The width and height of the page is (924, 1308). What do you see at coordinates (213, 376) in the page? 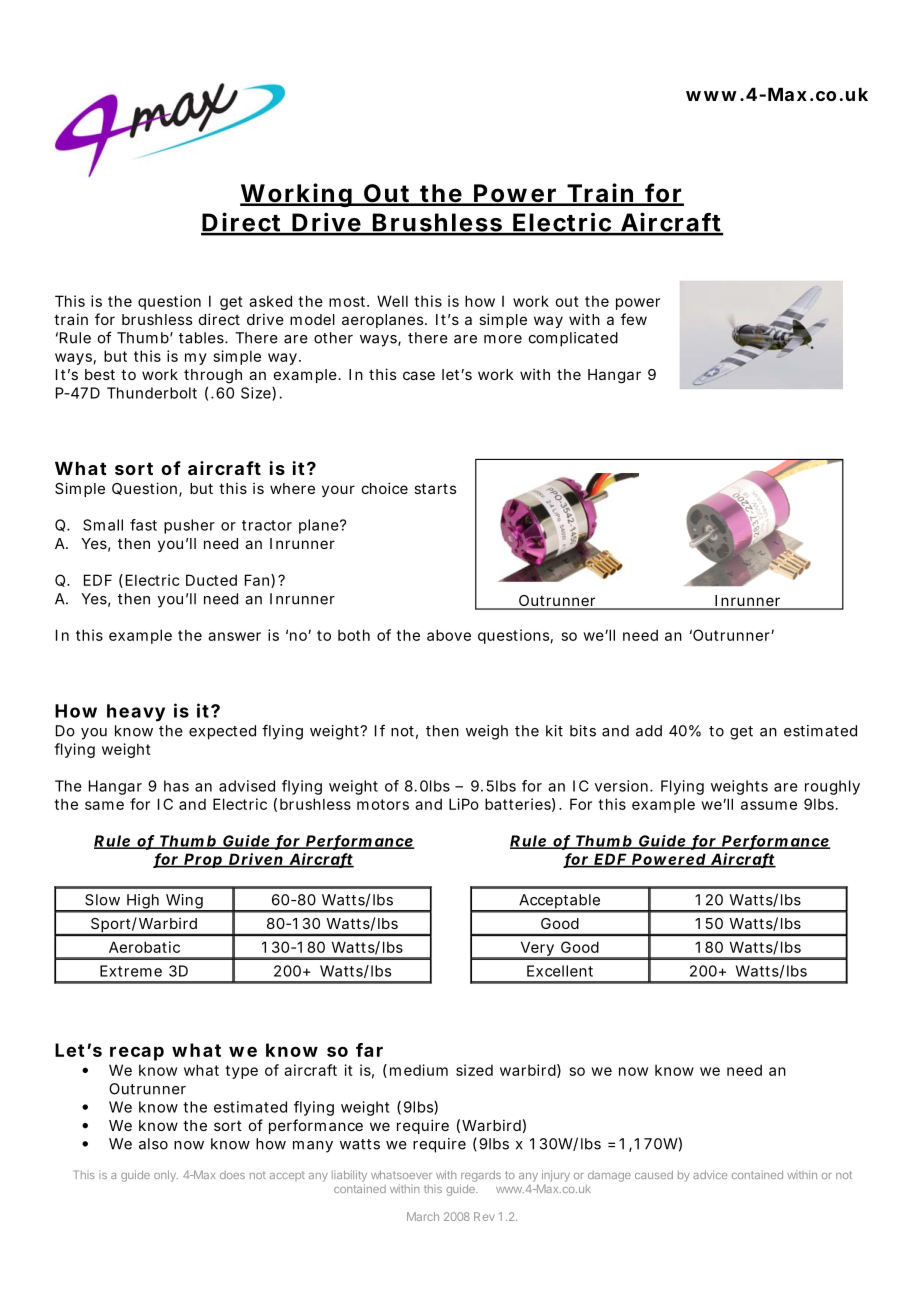
I see `through` at bounding box center [213, 376].
